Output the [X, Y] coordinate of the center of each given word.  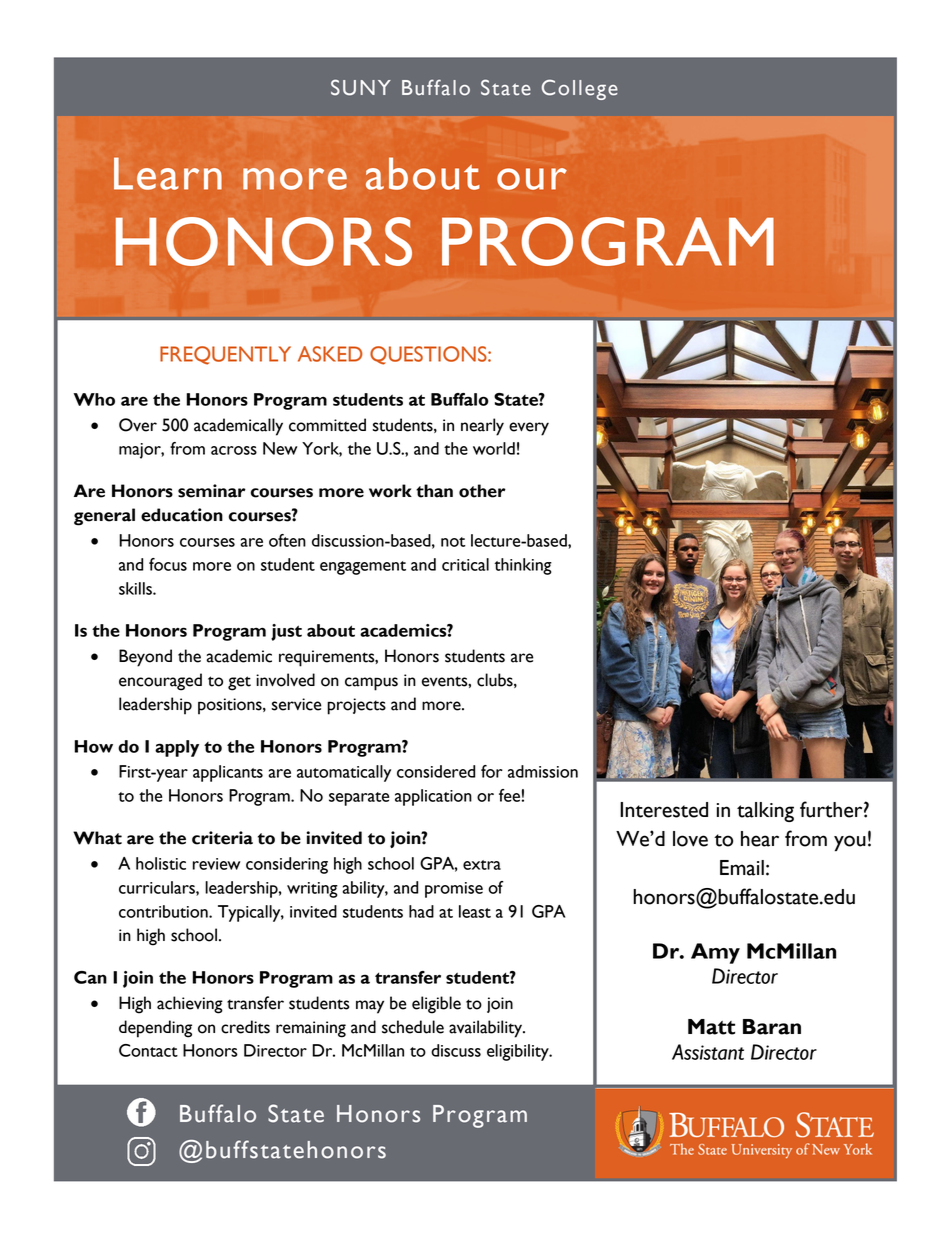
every [529, 429]
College [580, 89]
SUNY [361, 87]
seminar [212, 491]
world [494, 448]
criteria [222, 838]
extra [482, 865]
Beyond [145, 658]
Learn [168, 173]
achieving [190, 1005]
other [482, 491]
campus [371, 684]
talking [765, 812]
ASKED [330, 354]
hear [760, 839]
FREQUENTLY [225, 355]
